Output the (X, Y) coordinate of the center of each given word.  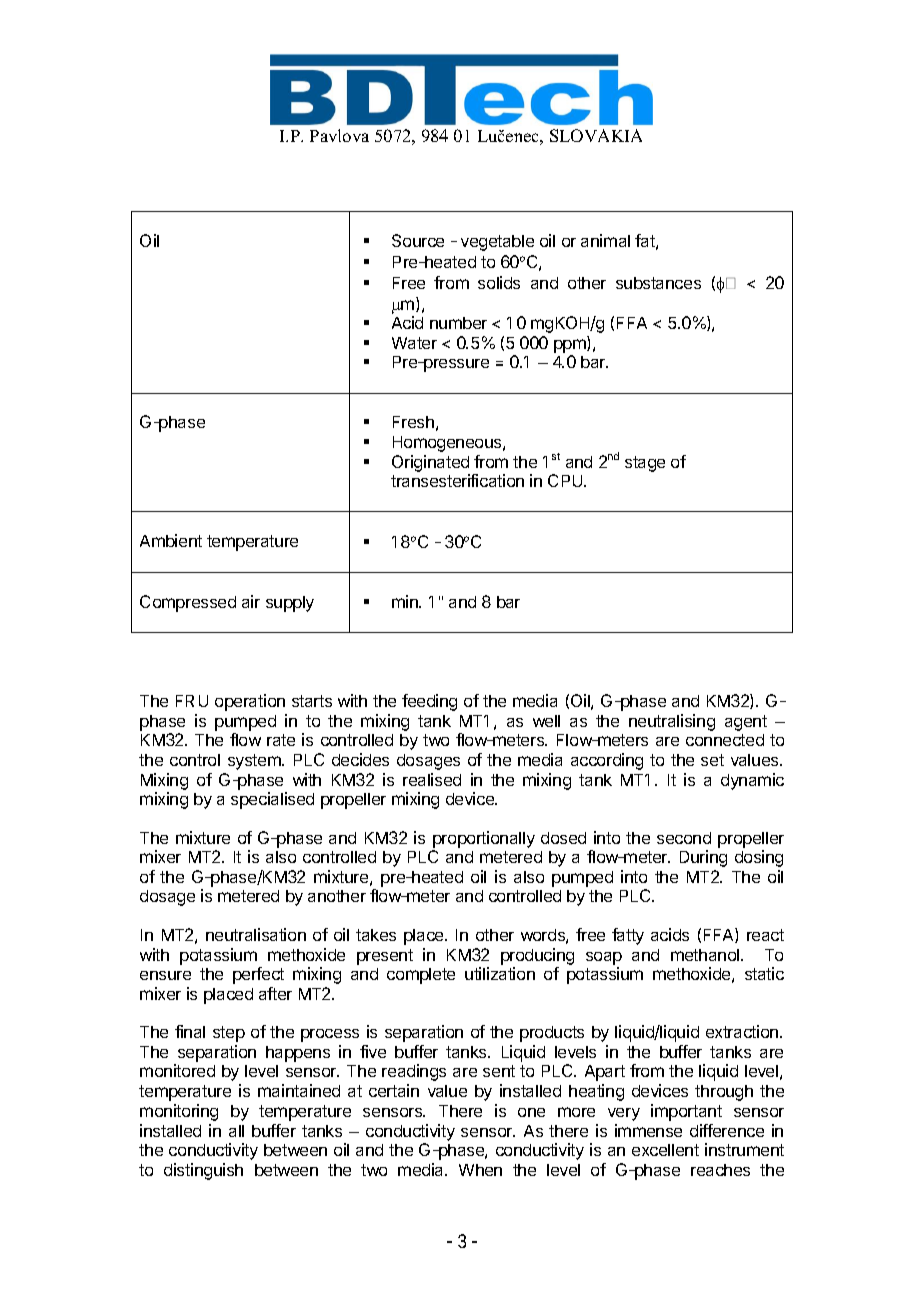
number (458, 323)
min (406, 601)
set (712, 760)
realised (432, 779)
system (255, 762)
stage (645, 464)
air (251, 601)
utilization (500, 973)
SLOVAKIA (596, 135)
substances (658, 283)
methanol (706, 955)
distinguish (203, 1171)
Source (418, 240)
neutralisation (256, 934)
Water (414, 343)
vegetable (497, 243)
